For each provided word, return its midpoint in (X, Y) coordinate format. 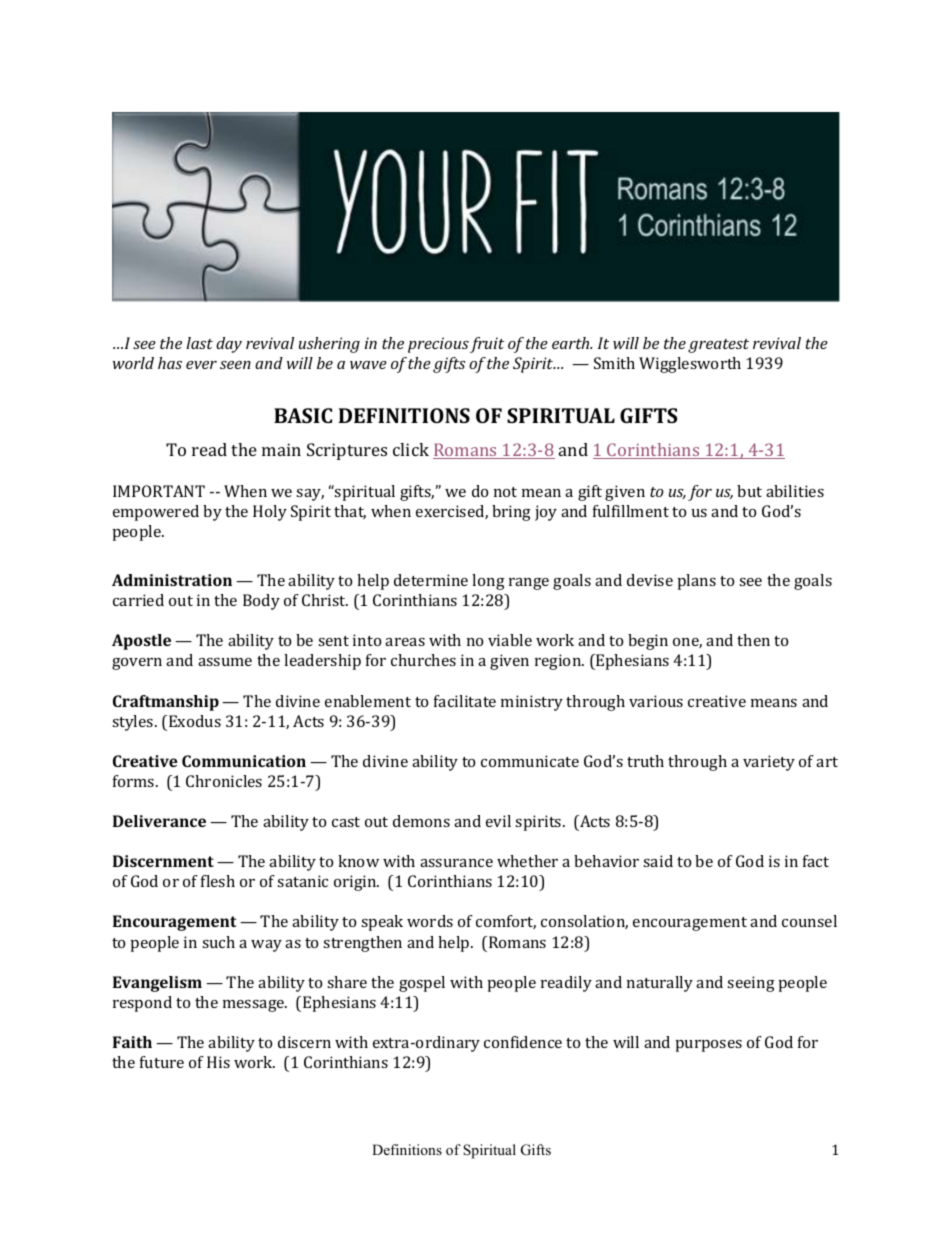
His (218, 1062)
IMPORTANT (159, 491)
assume (225, 662)
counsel (809, 921)
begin (648, 642)
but (749, 491)
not (505, 492)
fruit (487, 345)
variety (769, 763)
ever (201, 365)
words (430, 921)
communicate (530, 761)
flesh (218, 881)
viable (510, 640)
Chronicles (224, 781)
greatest (718, 346)
